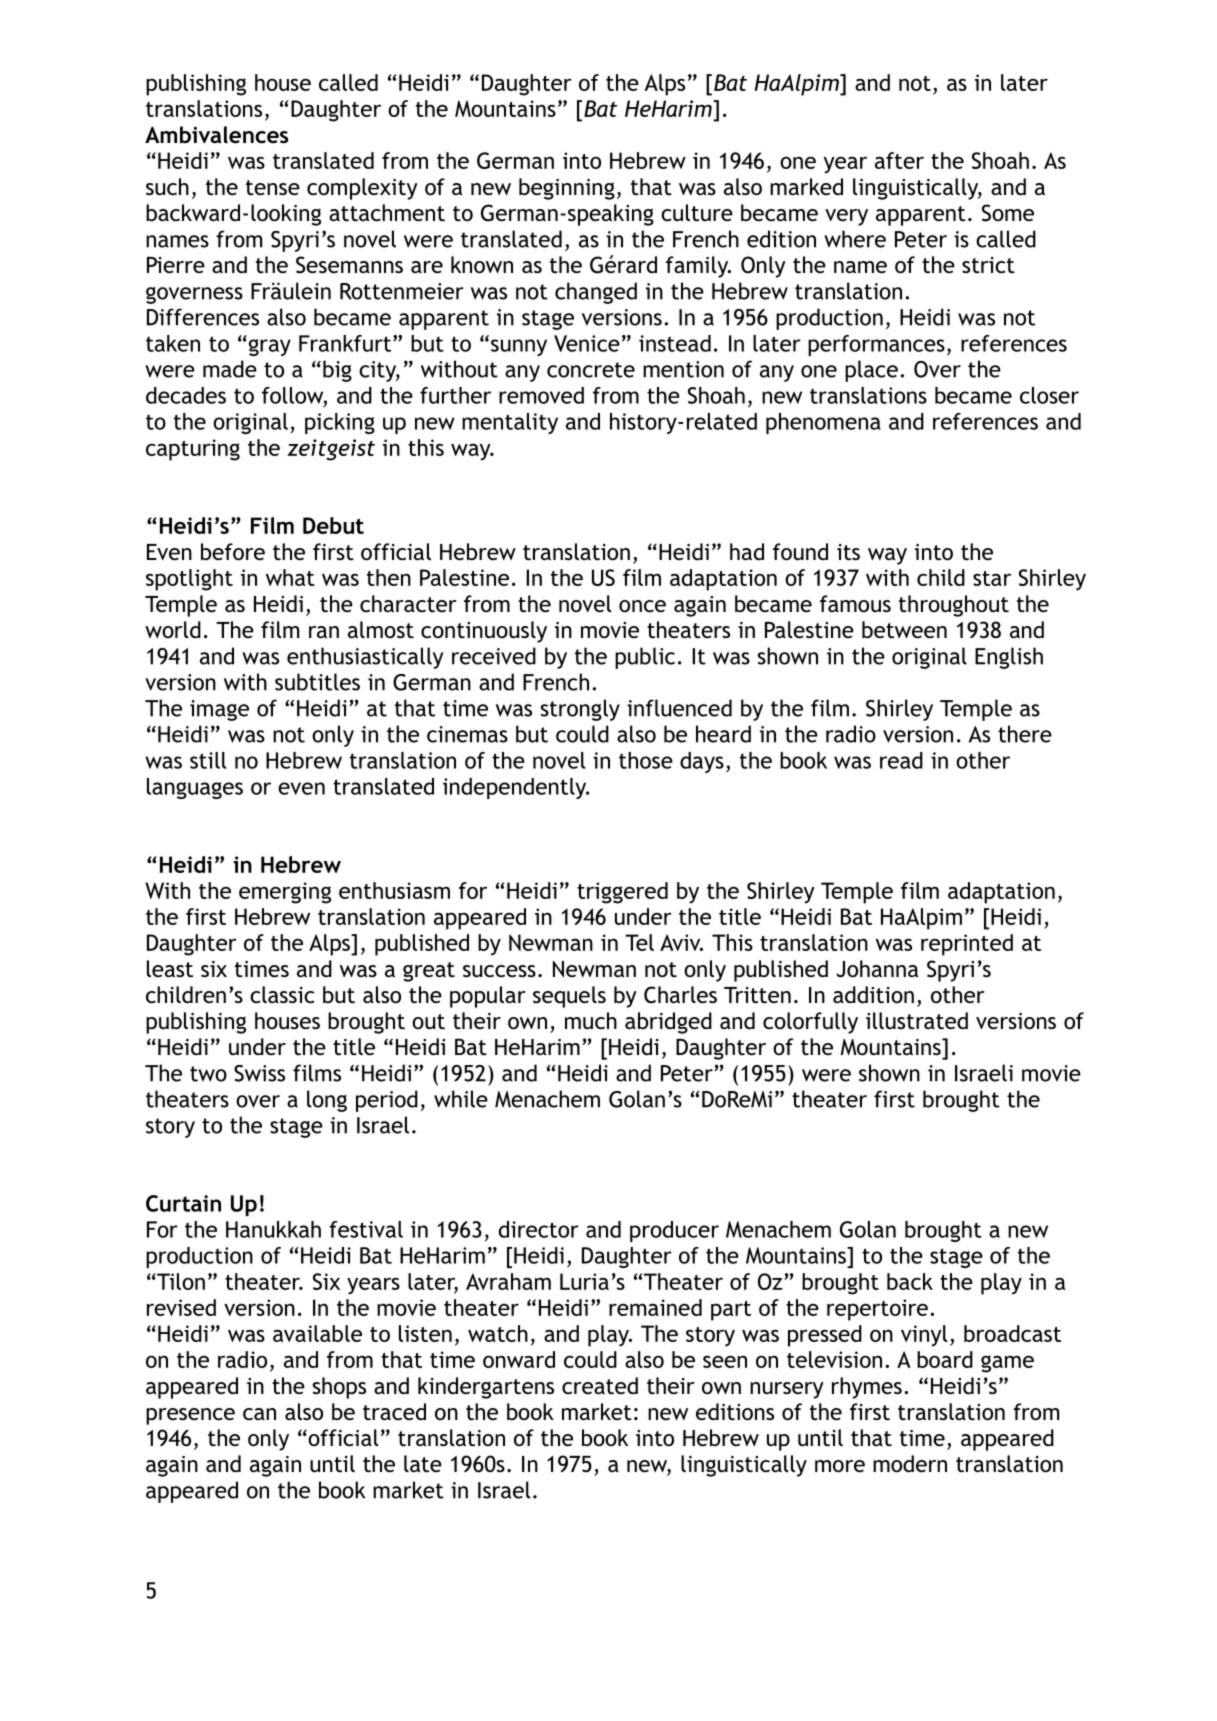 The width and height of the image is (1217, 1721). I want to click on beginning, so click(567, 189).
